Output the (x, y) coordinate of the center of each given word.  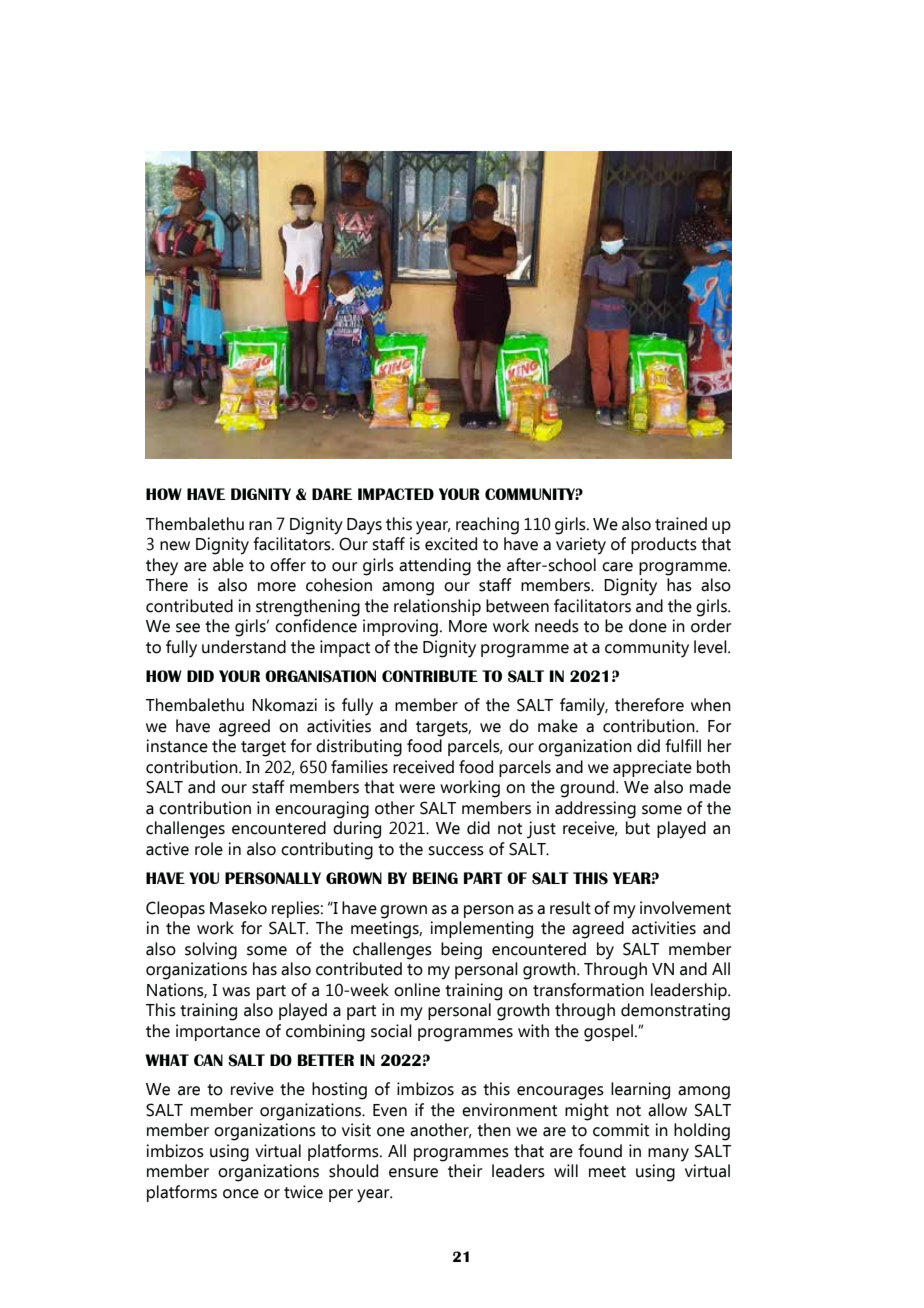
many (668, 1155)
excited (451, 544)
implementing (481, 930)
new (175, 546)
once (241, 1194)
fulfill (683, 746)
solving (211, 951)
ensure (413, 1173)
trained (681, 524)
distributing (359, 748)
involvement (685, 908)
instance (177, 746)
